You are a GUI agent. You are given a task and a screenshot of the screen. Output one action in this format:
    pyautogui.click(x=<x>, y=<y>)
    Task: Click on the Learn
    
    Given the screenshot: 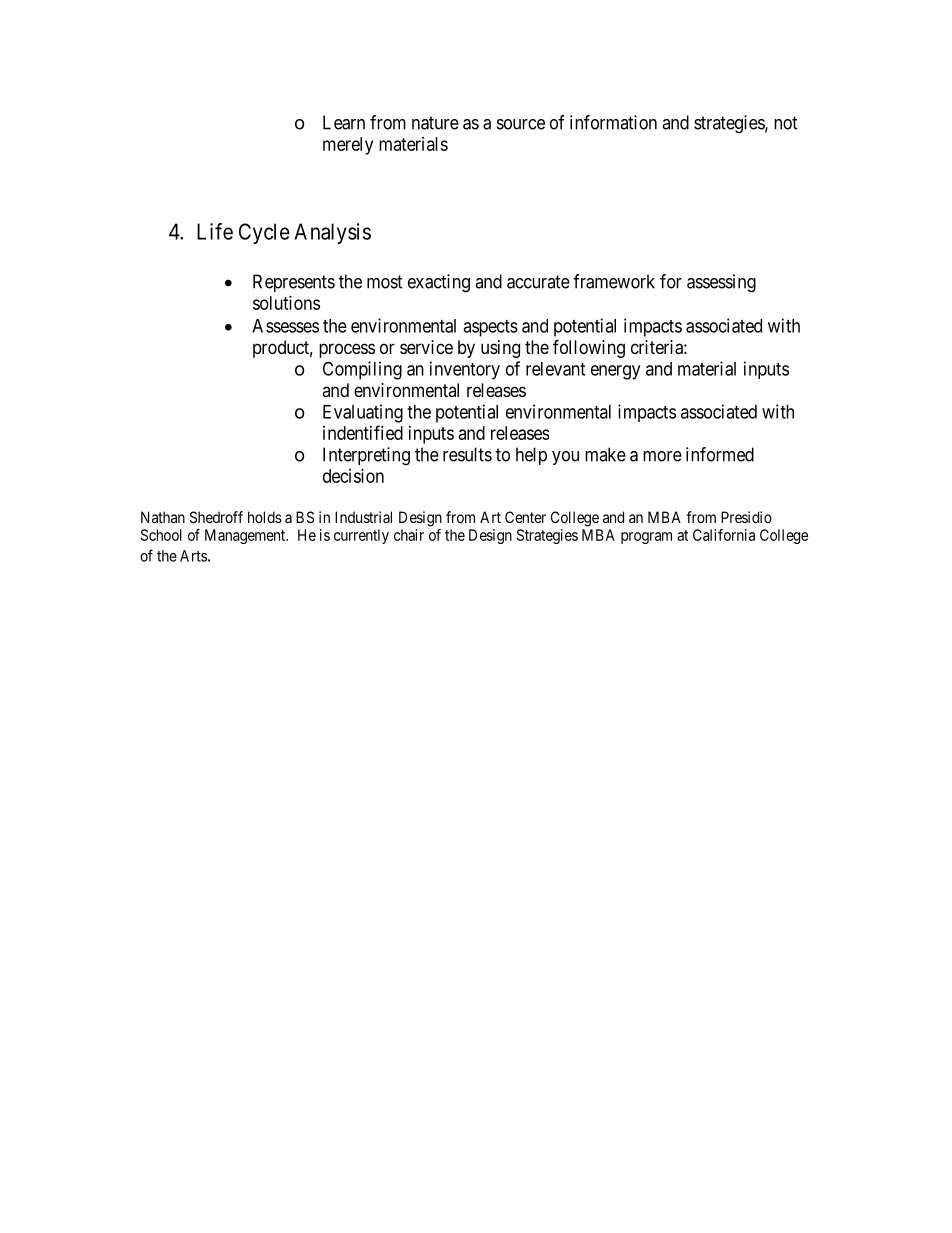 What is the action you would take?
    pyautogui.click(x=344, y=122)
